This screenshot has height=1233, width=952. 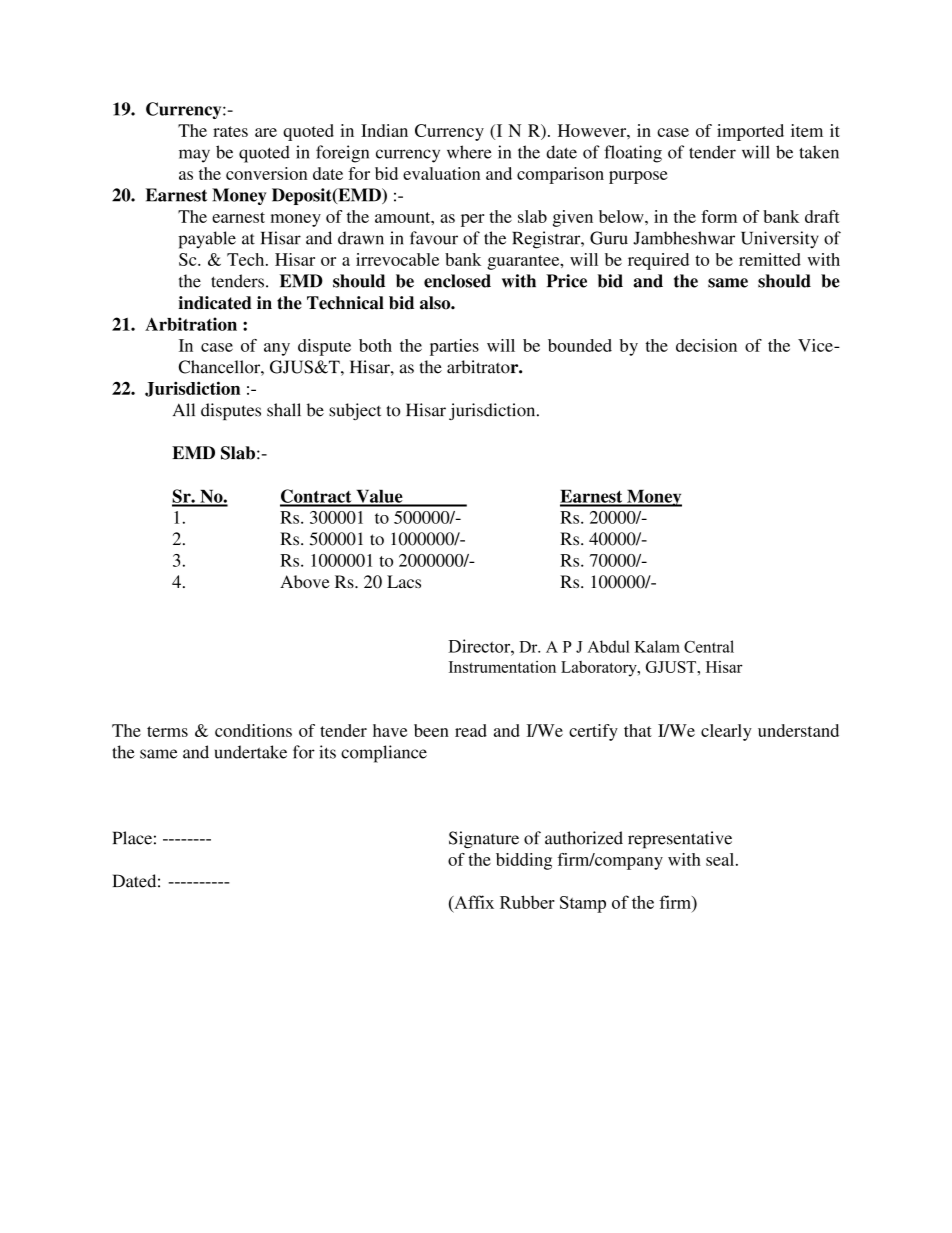 What do you see at coordinates (471, 730) in the screenshot?
I see `read` at bounding box center [471, 730].
